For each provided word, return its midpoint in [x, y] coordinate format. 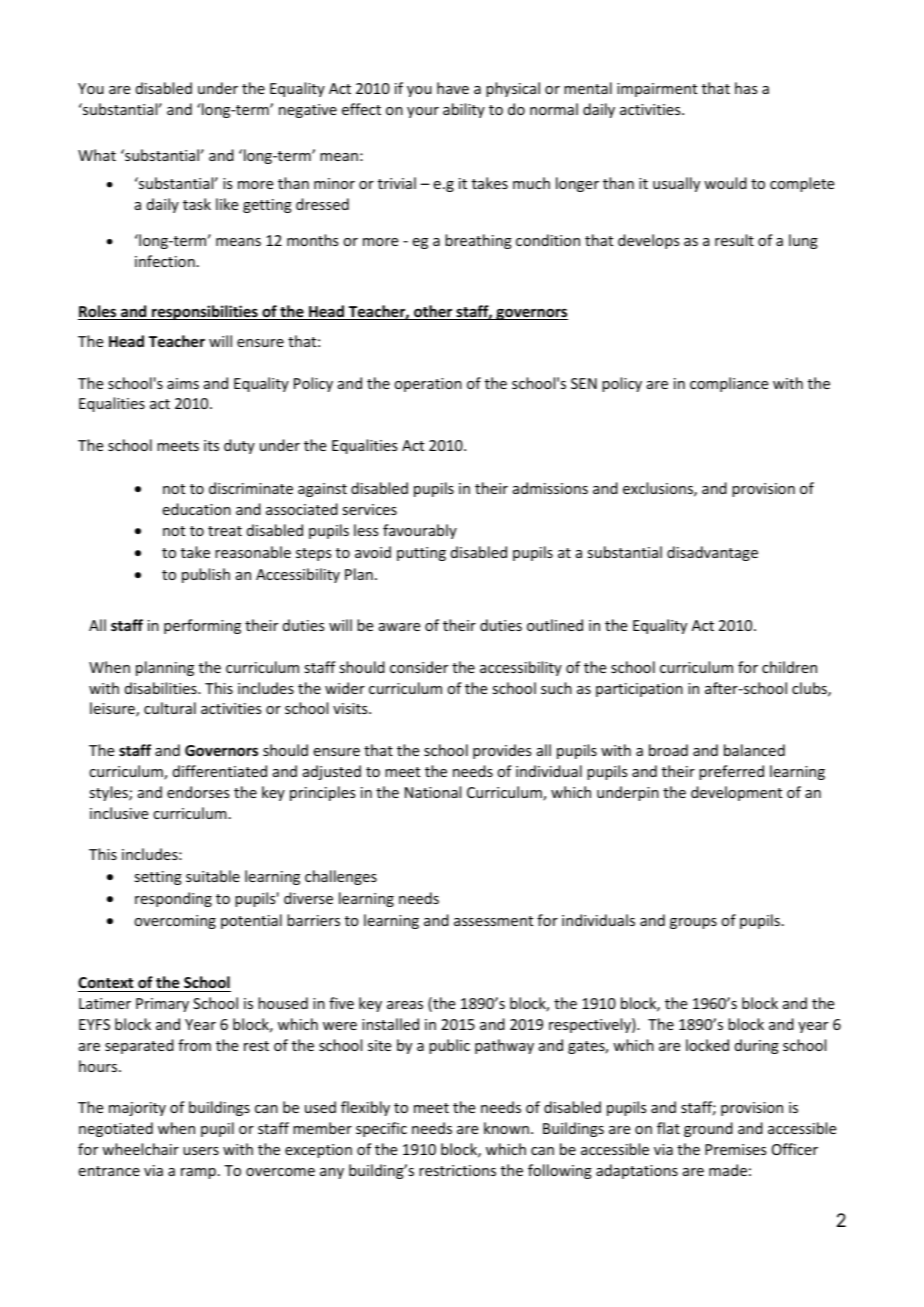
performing [202, 626]
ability [464, 110]
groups [693, 923]
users [201, 1151]
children [789, 667]
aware [399, 627]
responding [173, 899]
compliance [729, 384]
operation [428, 385]
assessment [493, 921]
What [97, 155]
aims [183, 383]
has [746, 88]
